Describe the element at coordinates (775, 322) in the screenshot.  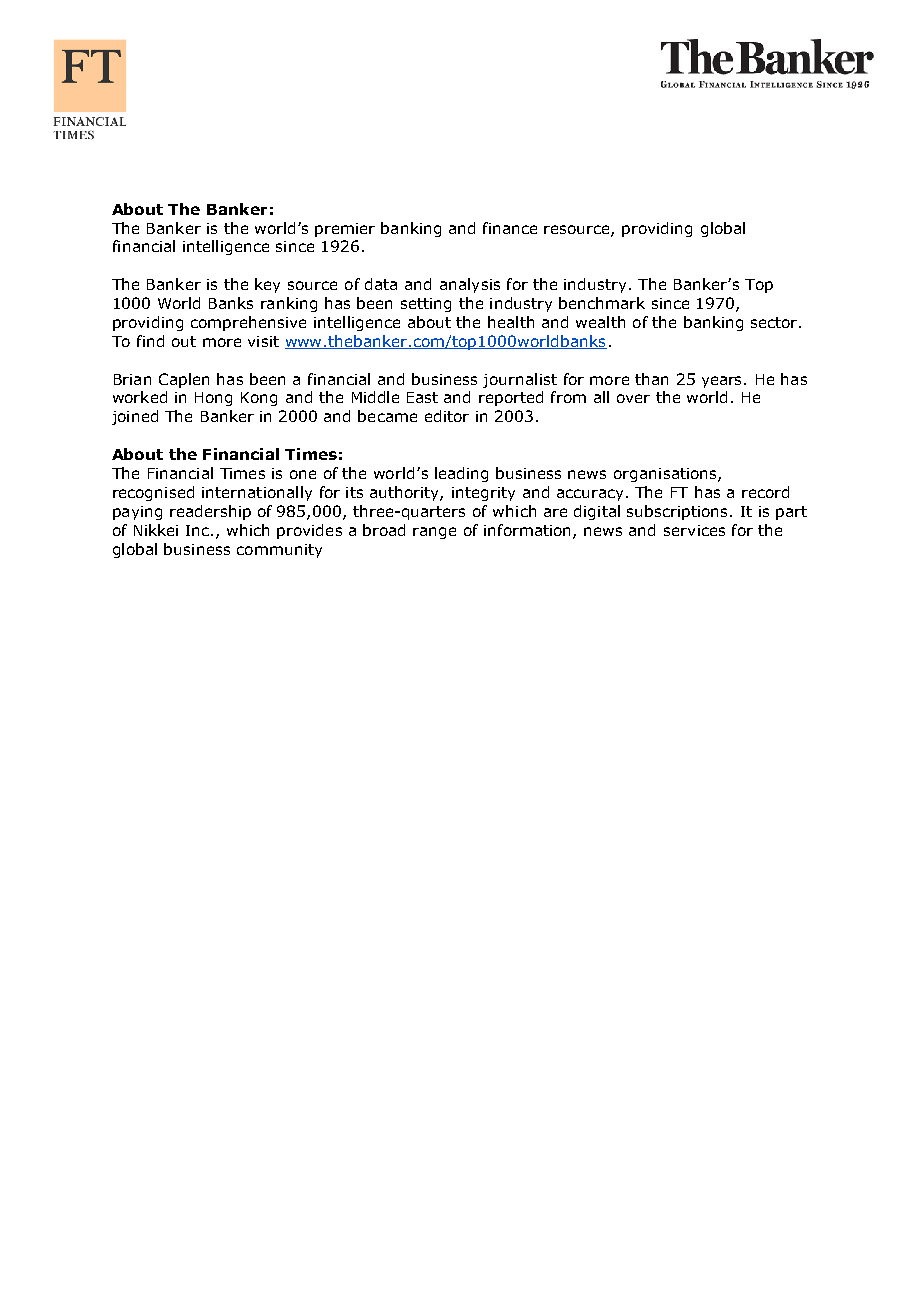
I see `sector` at that location.
